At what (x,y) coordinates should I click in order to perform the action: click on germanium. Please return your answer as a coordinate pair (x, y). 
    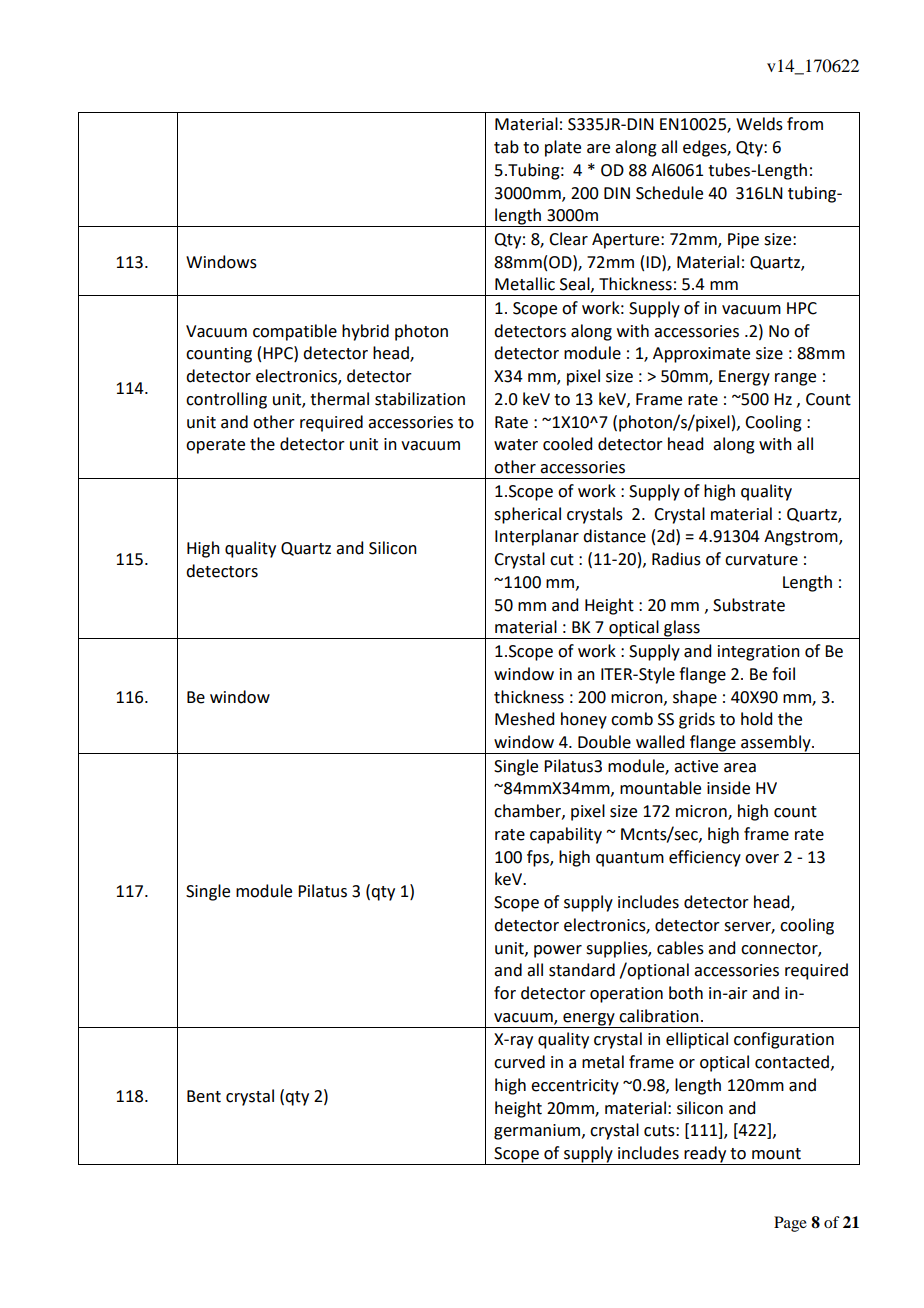
    Looking at the image, I should click on (537, 1132).
